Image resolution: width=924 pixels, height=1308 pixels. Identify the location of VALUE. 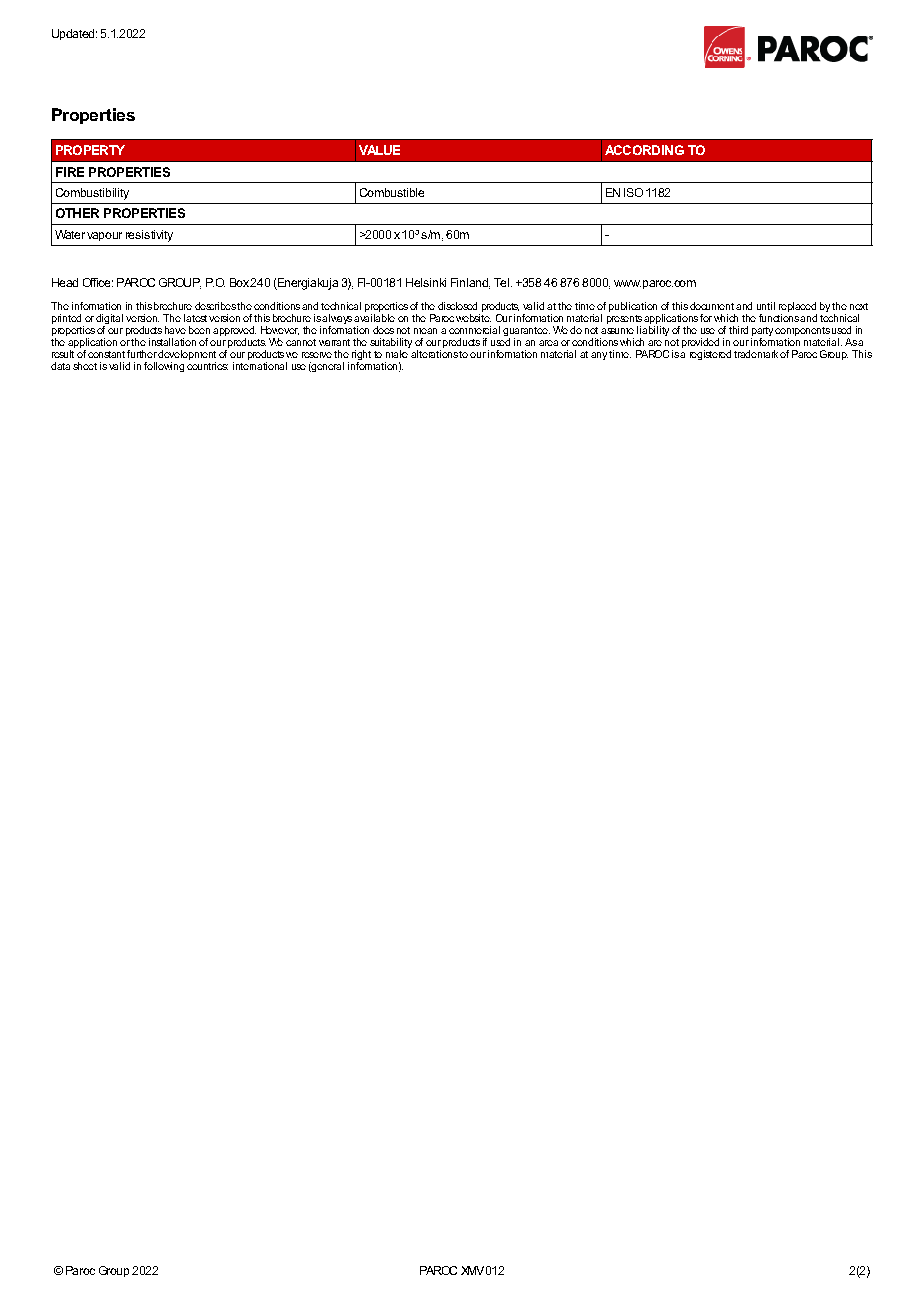
(379, 150).
